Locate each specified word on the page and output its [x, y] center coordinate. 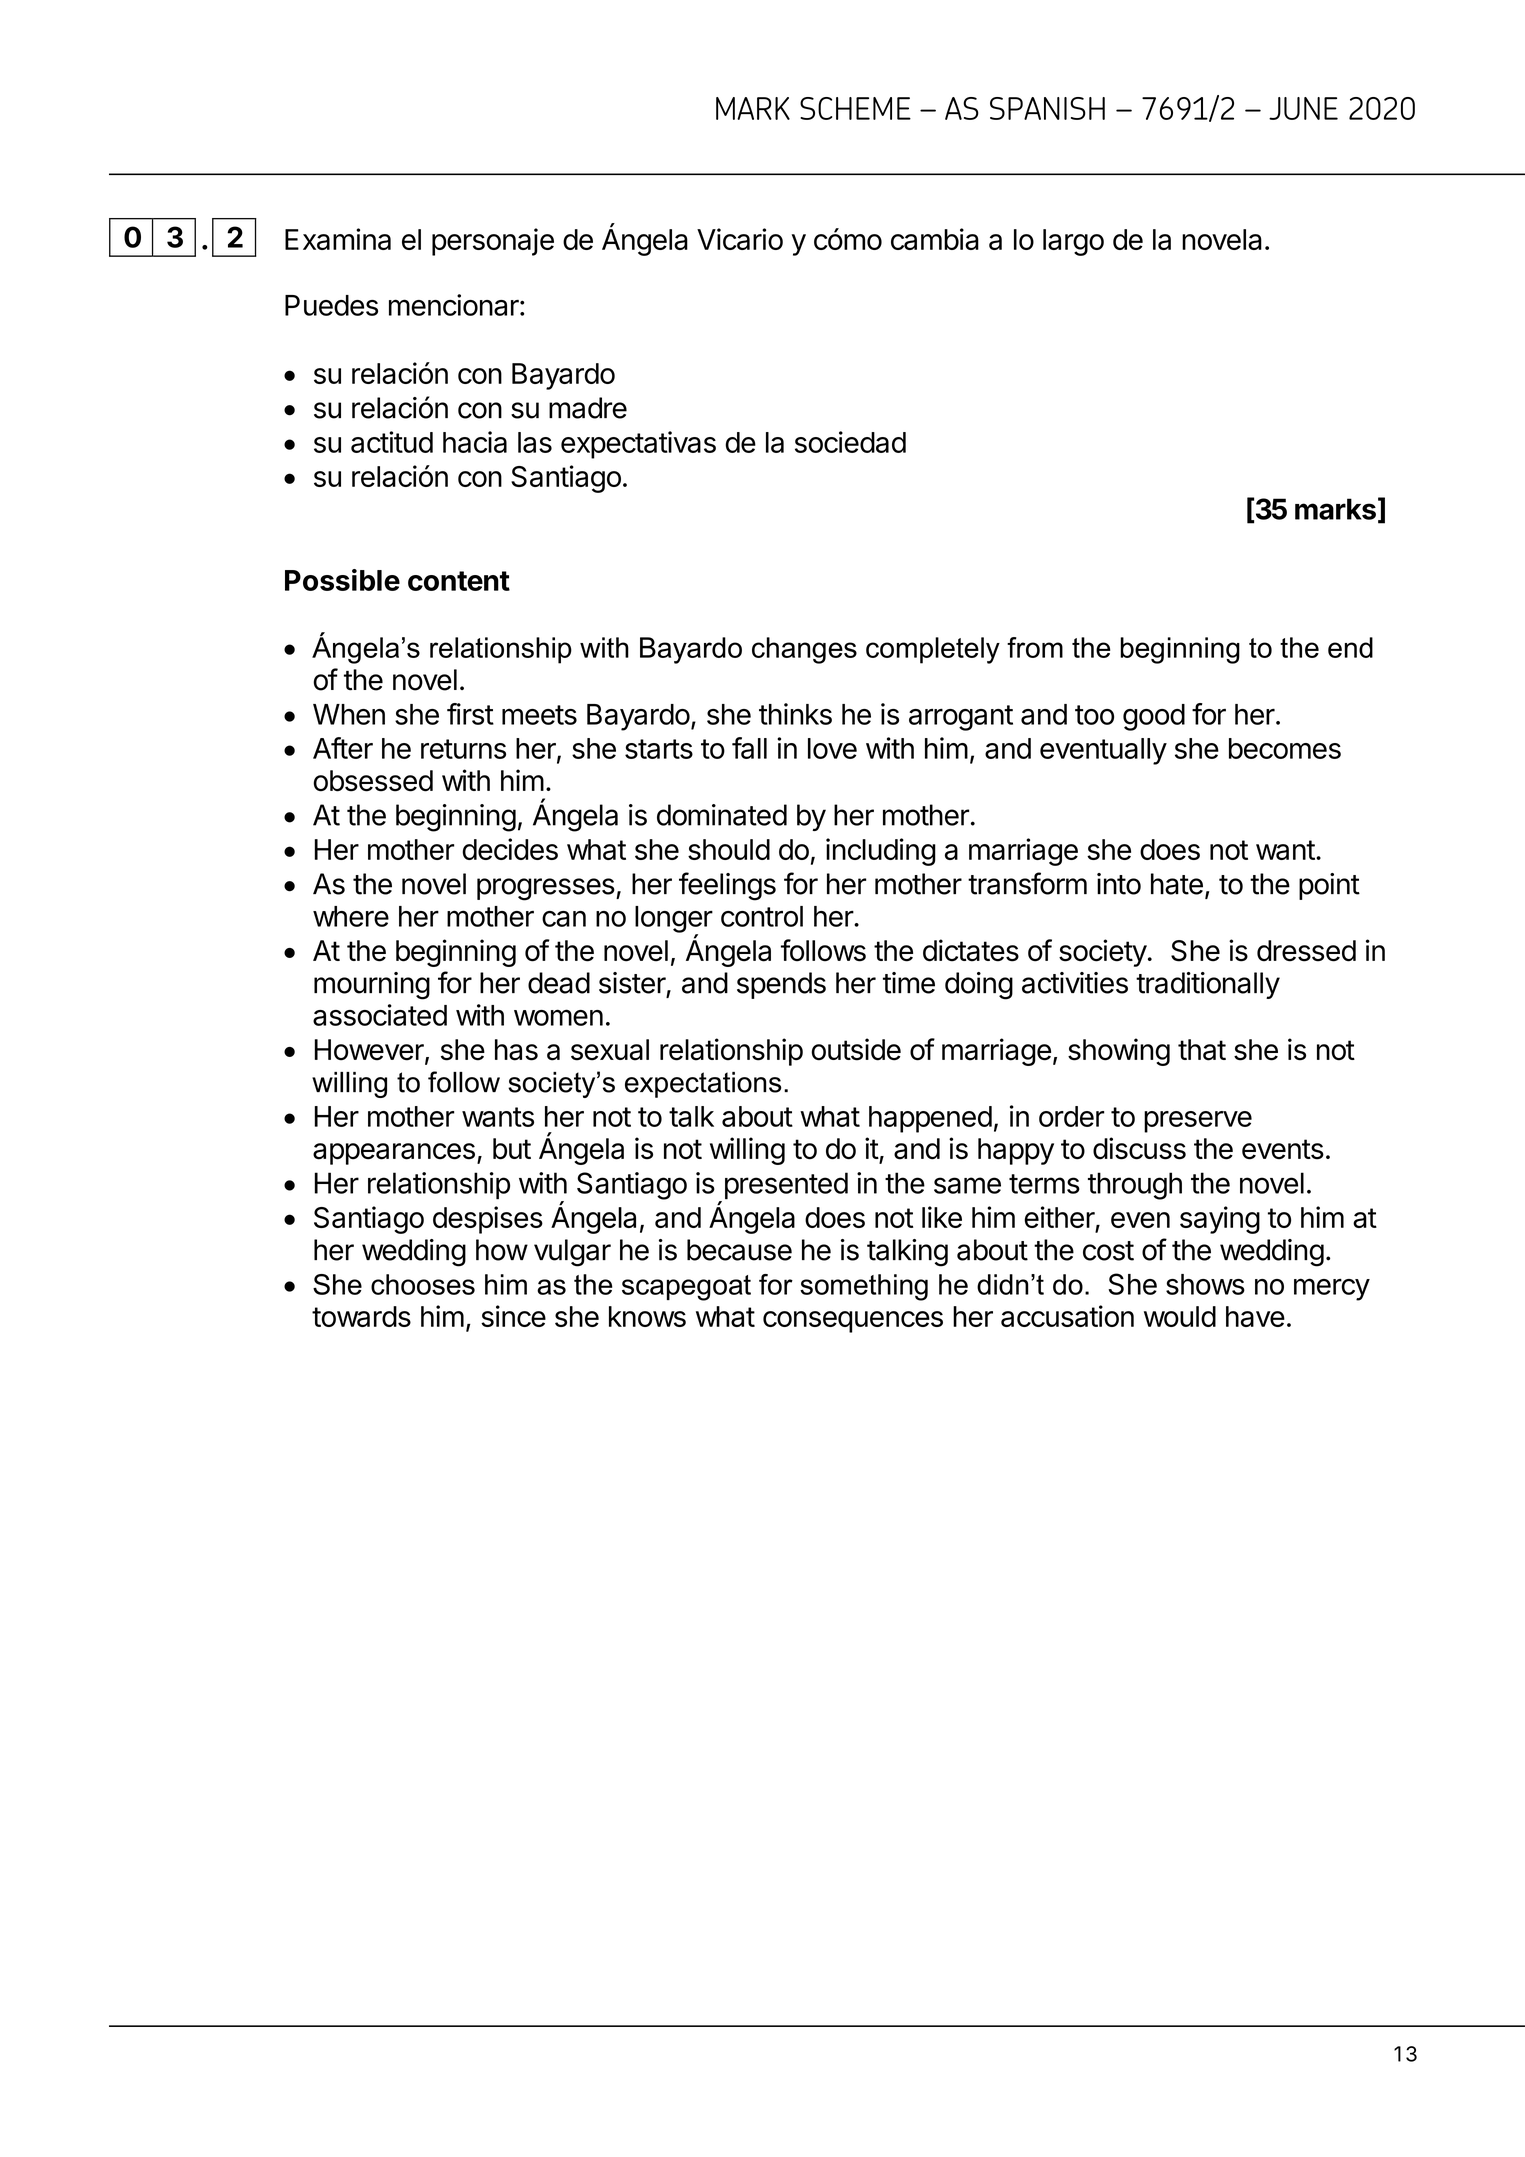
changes [804, 650]
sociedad [850, 442]
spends [781, 985]
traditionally [1208, 985]
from [1035, 647]
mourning [372, 986]
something [864, 1287]
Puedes [331, 305]
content [459, 581]
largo [1073, 242]
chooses [423, 1284]
